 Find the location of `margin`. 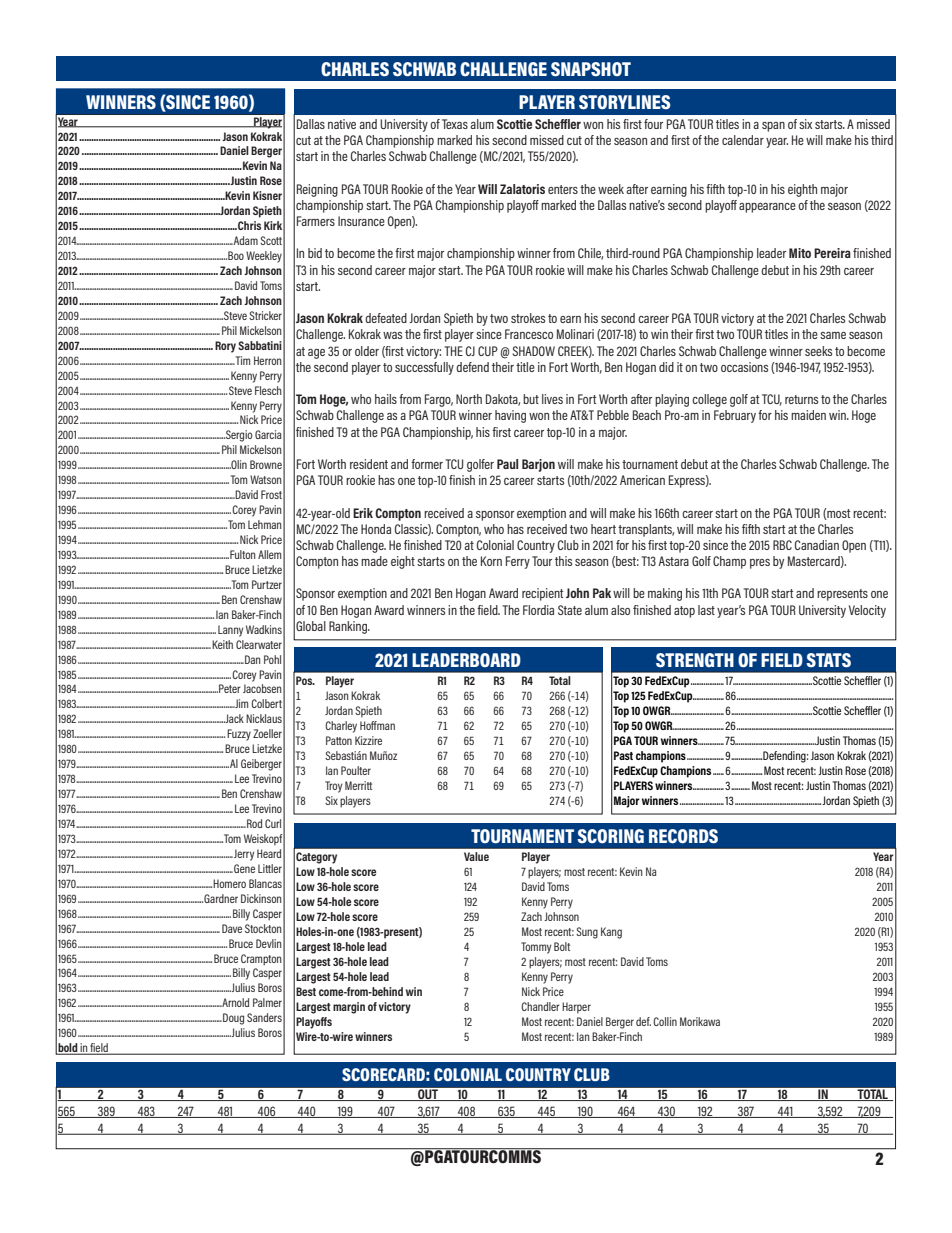

margin is located at coordinates (349, 1008).
